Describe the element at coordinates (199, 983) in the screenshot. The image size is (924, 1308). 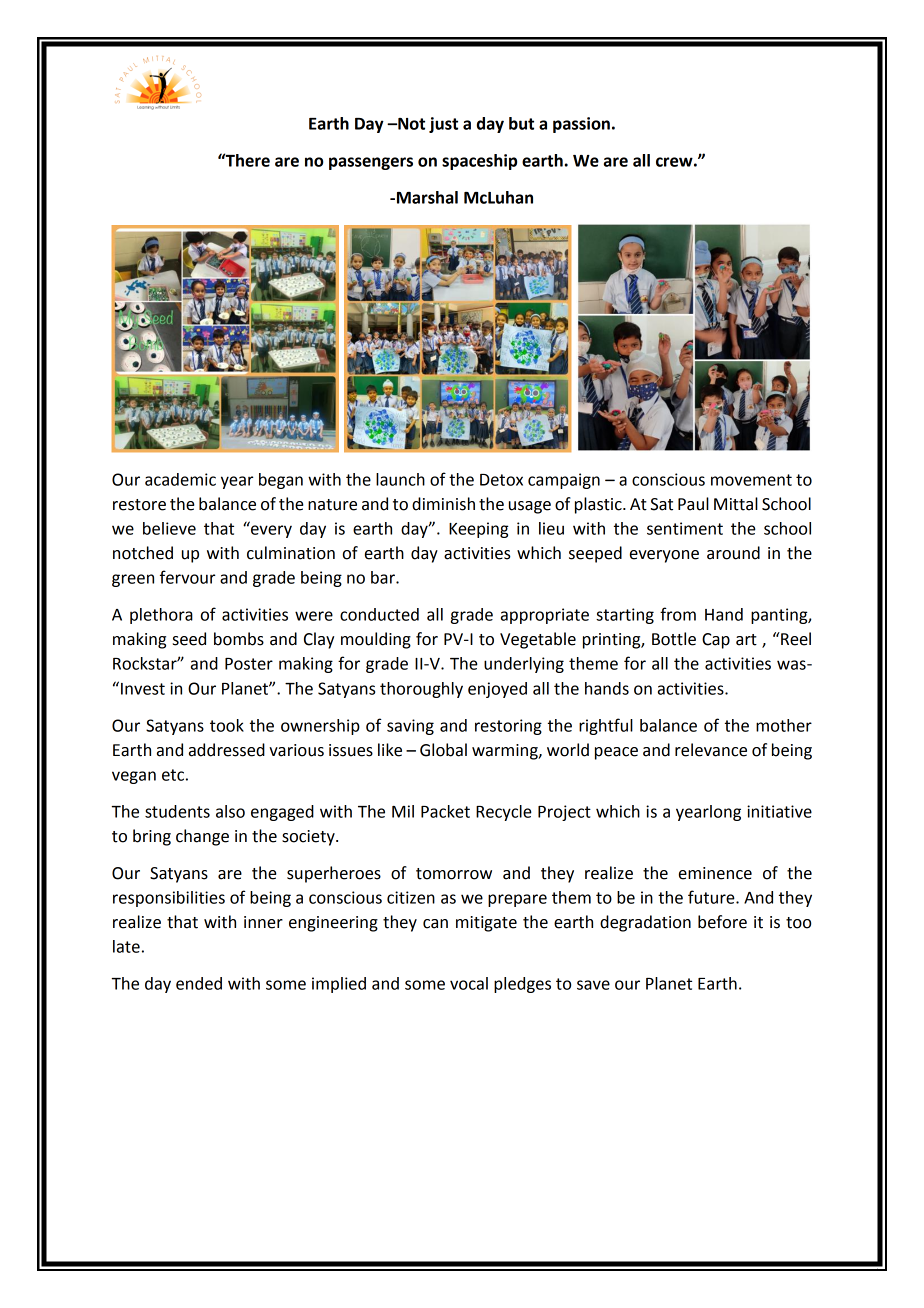
I see `ended` at that location.
